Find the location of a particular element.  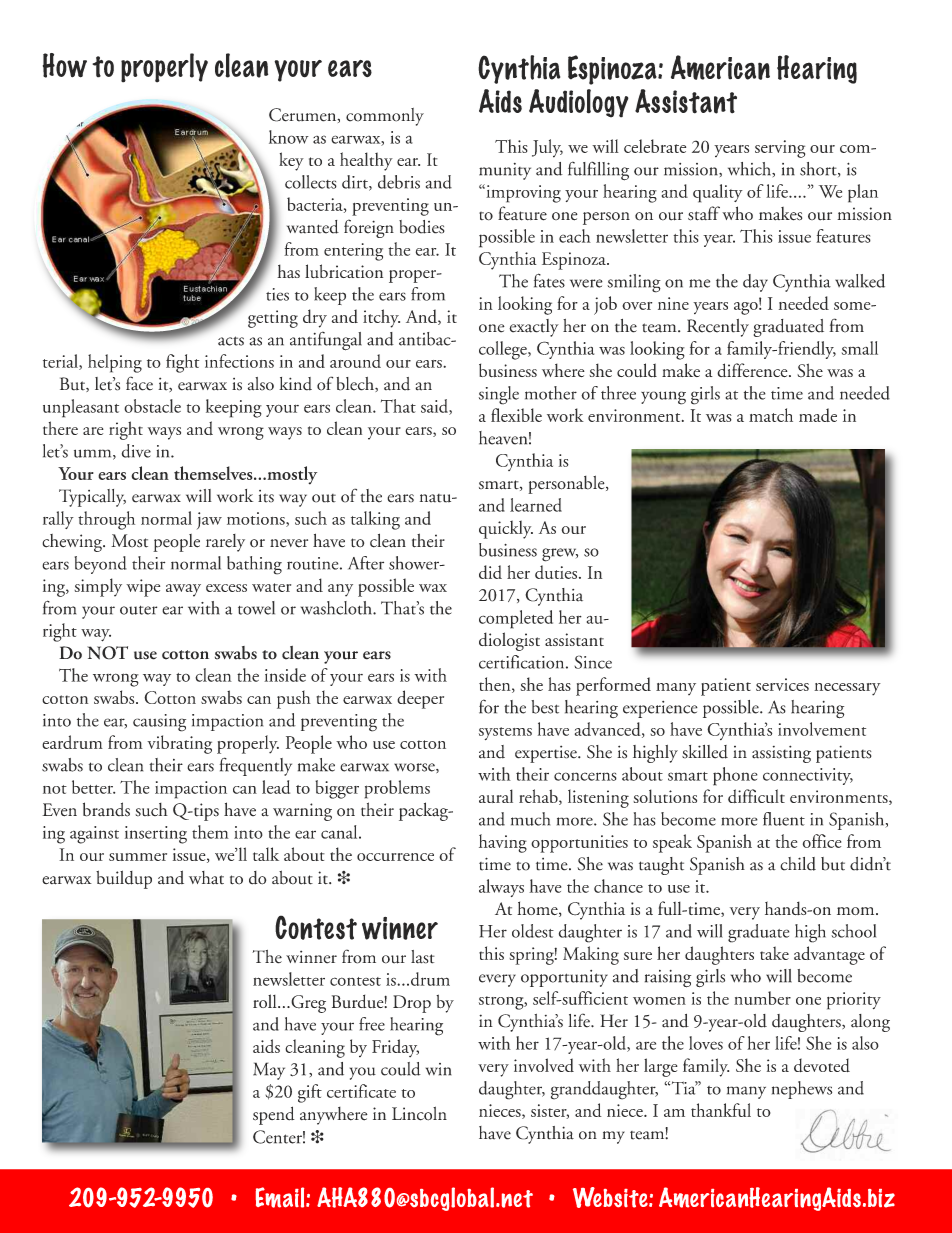

Lincoln is located at coordinates (419, 1113).
